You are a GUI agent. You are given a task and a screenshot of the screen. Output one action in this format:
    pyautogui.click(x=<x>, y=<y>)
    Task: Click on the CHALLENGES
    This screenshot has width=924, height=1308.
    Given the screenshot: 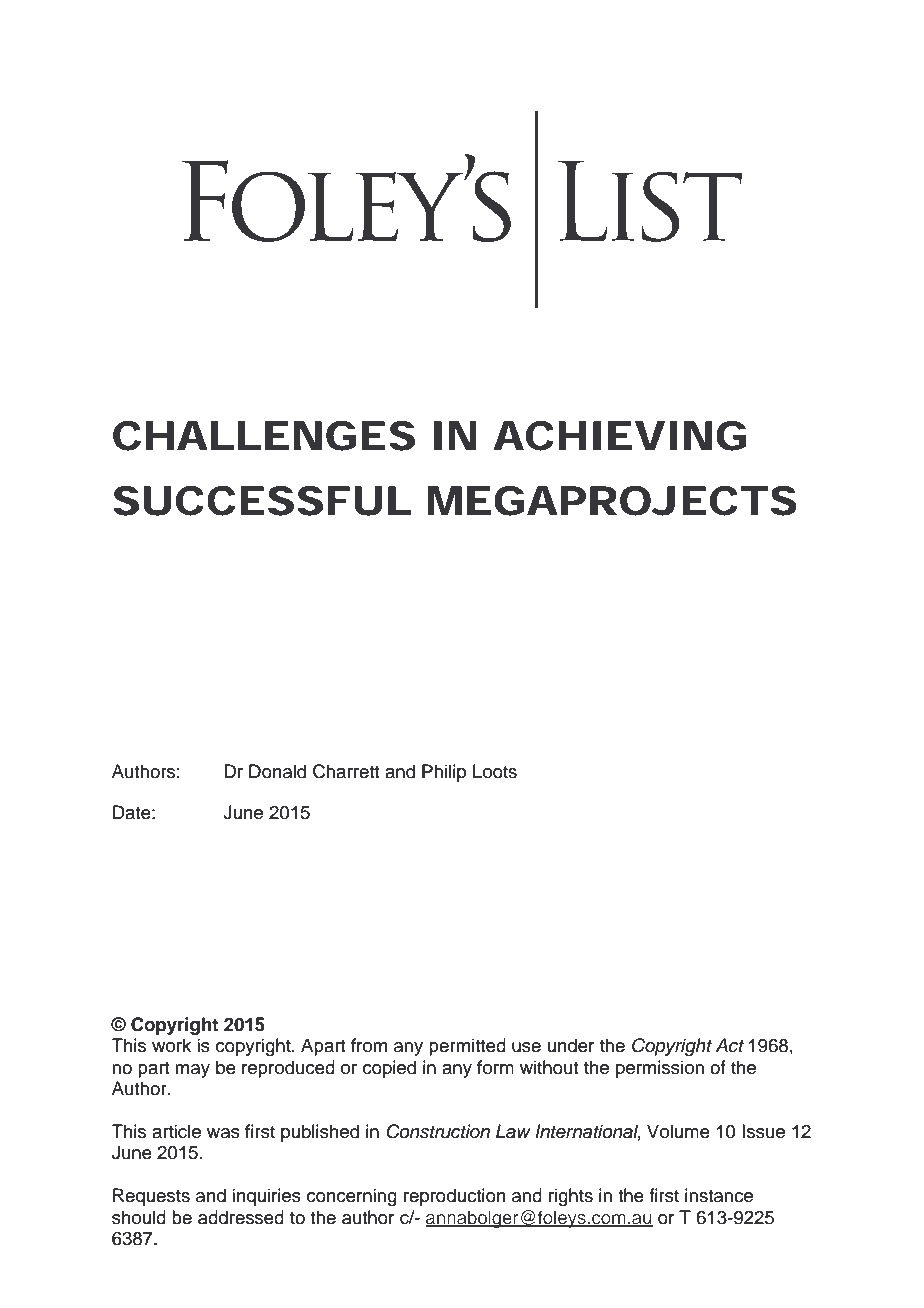 What is the action you would take?
    pyautogui.click(x=264, y=436)
